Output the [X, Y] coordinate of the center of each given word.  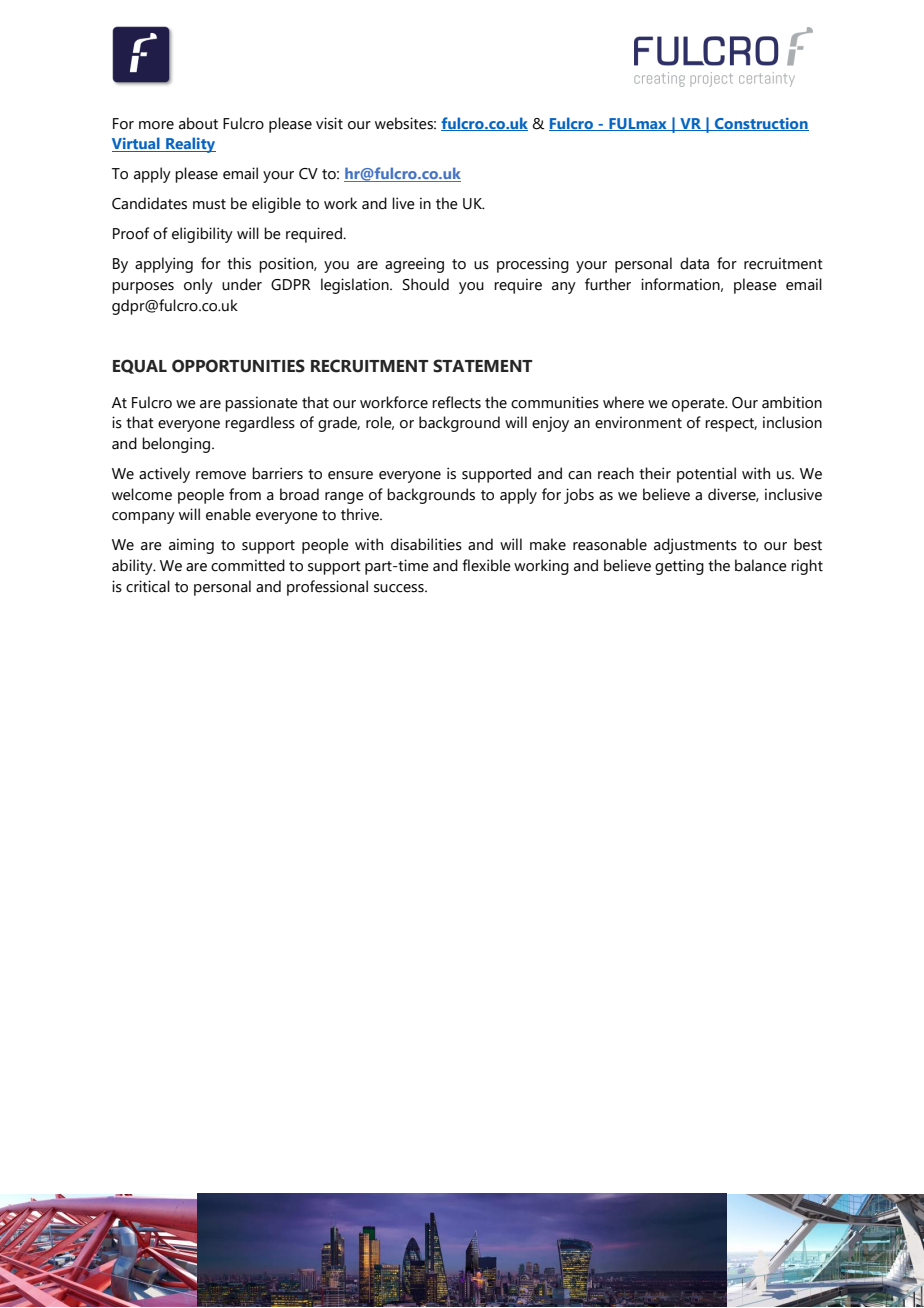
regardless [260, 424]
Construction [761, 124]
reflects [456, 402]
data [694, 263]
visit [329, 123]
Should [426, 284]
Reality [190, 145]
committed [248, 565]
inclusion [792, 422]
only [198, 286]
